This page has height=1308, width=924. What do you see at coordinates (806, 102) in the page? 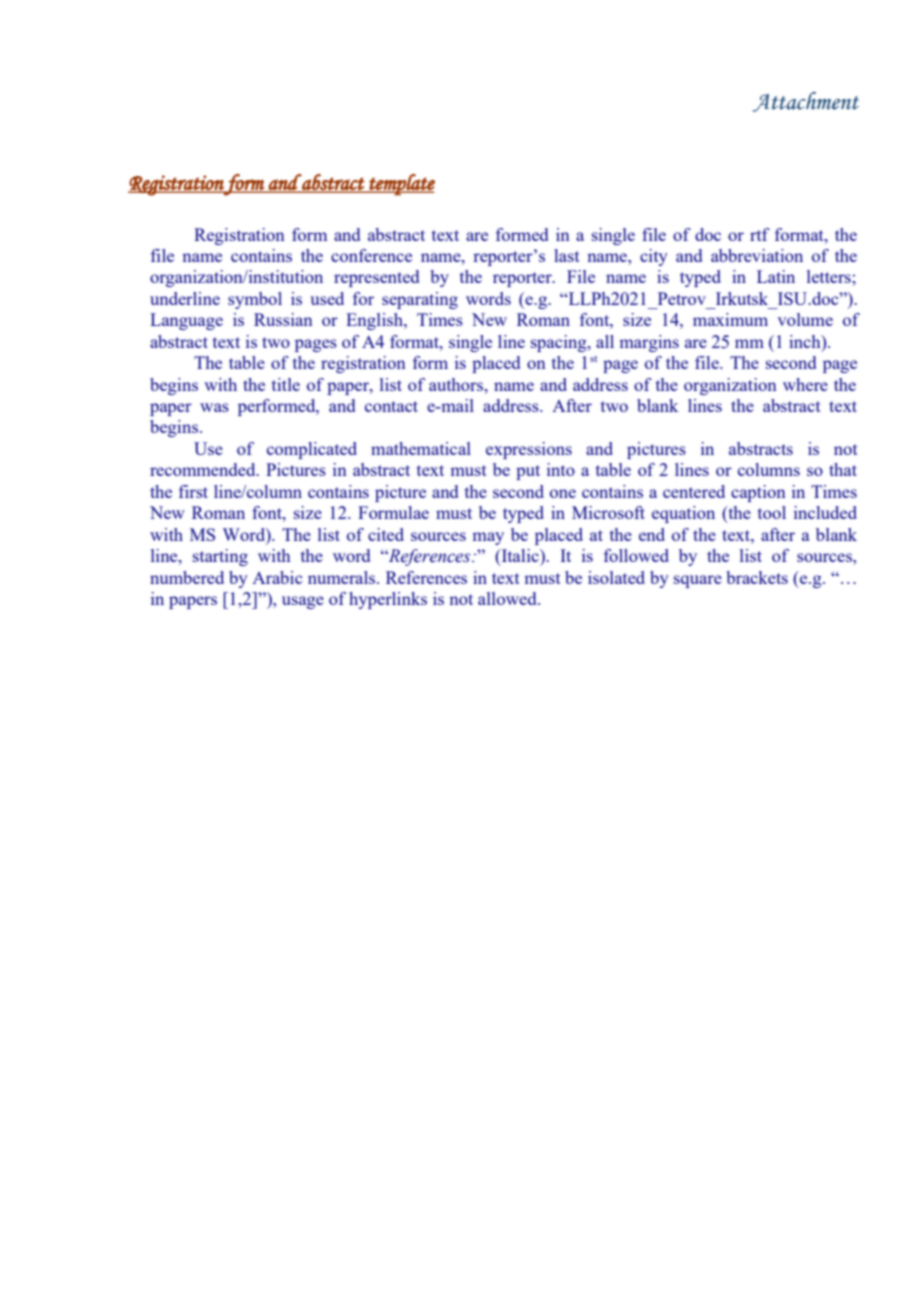
I see `Attachment` at bounding box center [806, 102].
